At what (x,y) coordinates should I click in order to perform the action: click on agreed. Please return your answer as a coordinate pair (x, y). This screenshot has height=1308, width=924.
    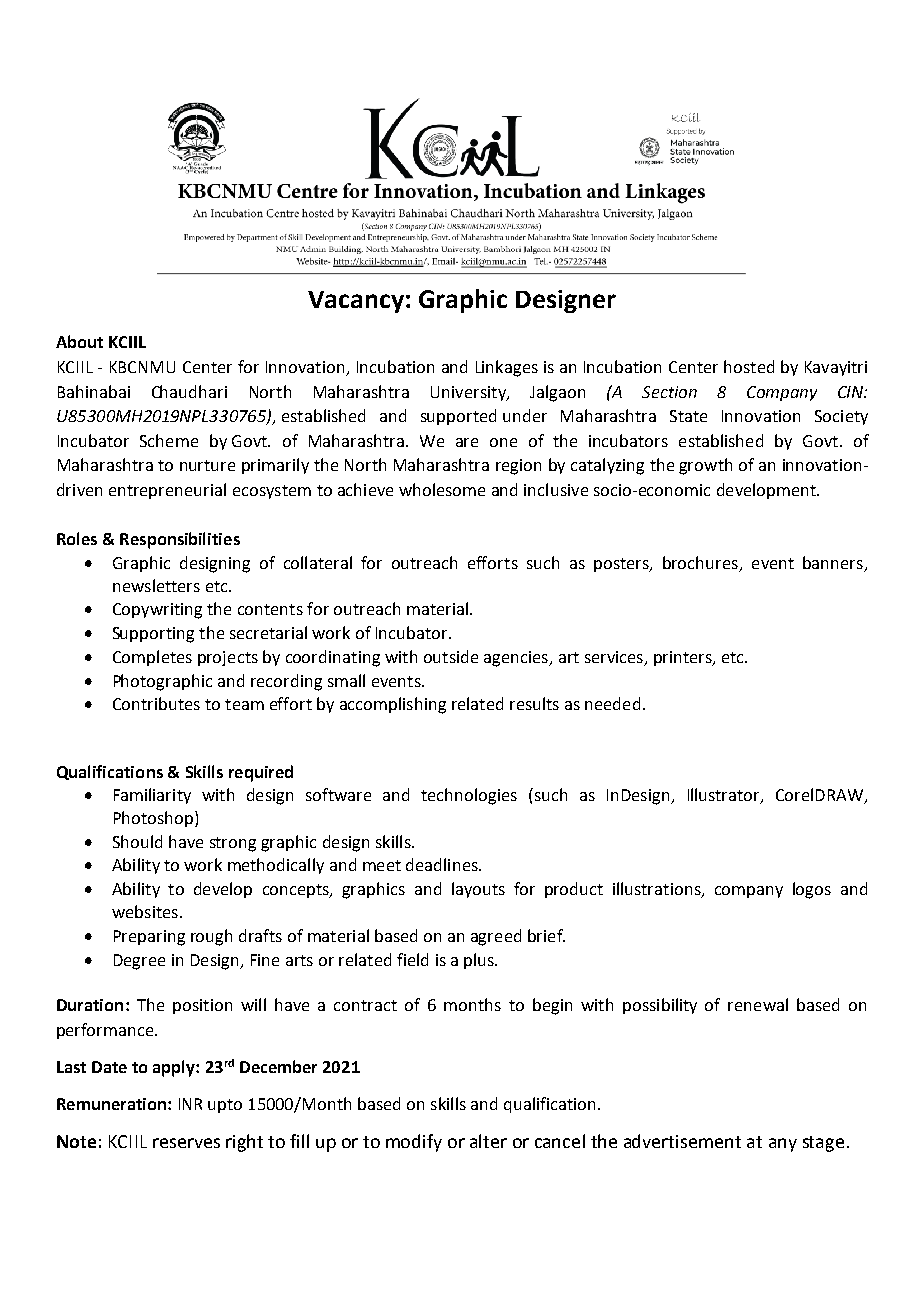
    Looking at the image, I should click on (496, 937).
